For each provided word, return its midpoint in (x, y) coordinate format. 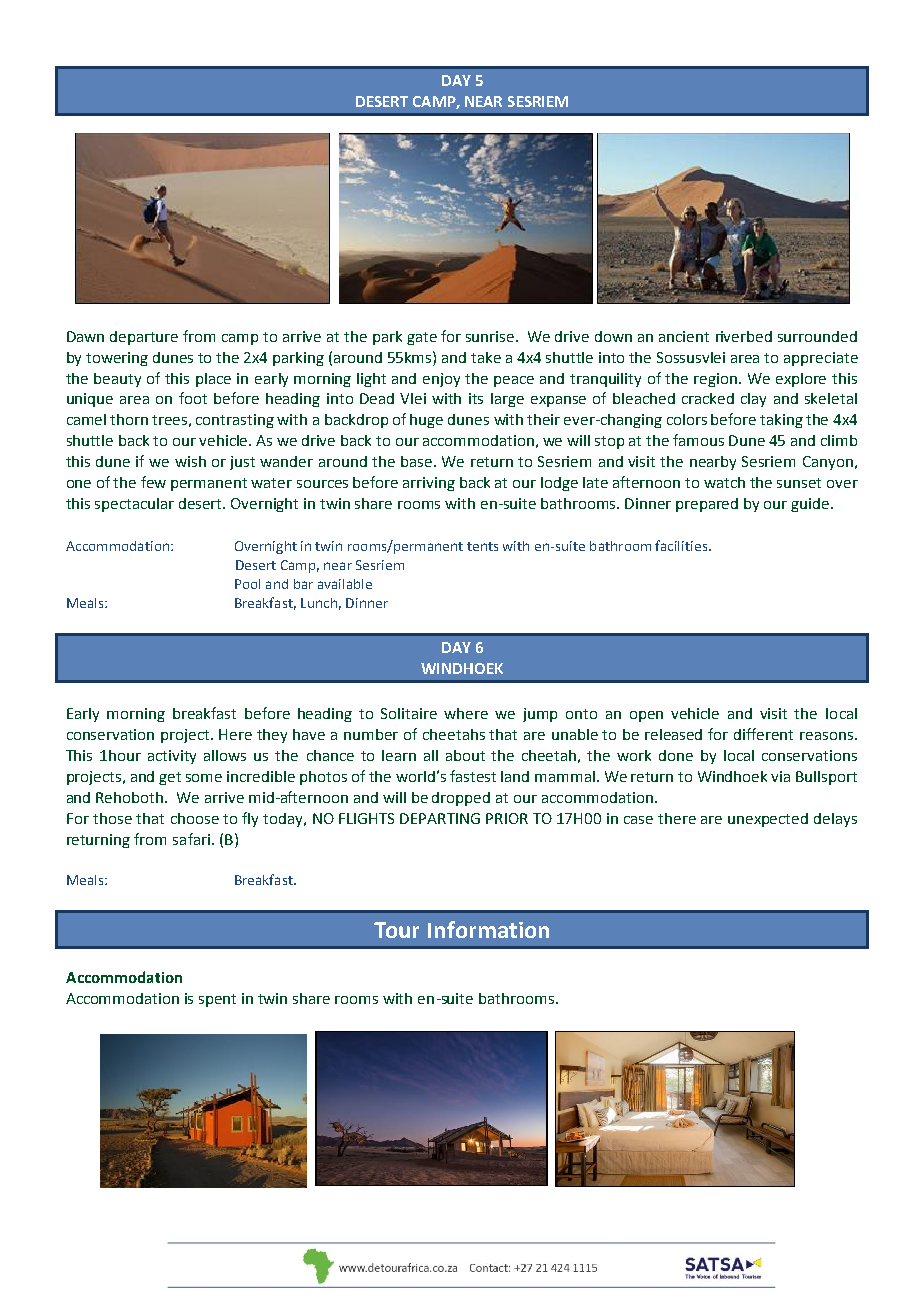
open (646, 716)
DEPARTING (440, 818)
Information (488, 929)
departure (144, 338)
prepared (707, 505)
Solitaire (409, 713)
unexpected (768, 820)
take (486, 357)
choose (195, 818)
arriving (429, 484)
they (272, 736)
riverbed (744, 336)
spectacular (134, 505)
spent (217, 1000)
